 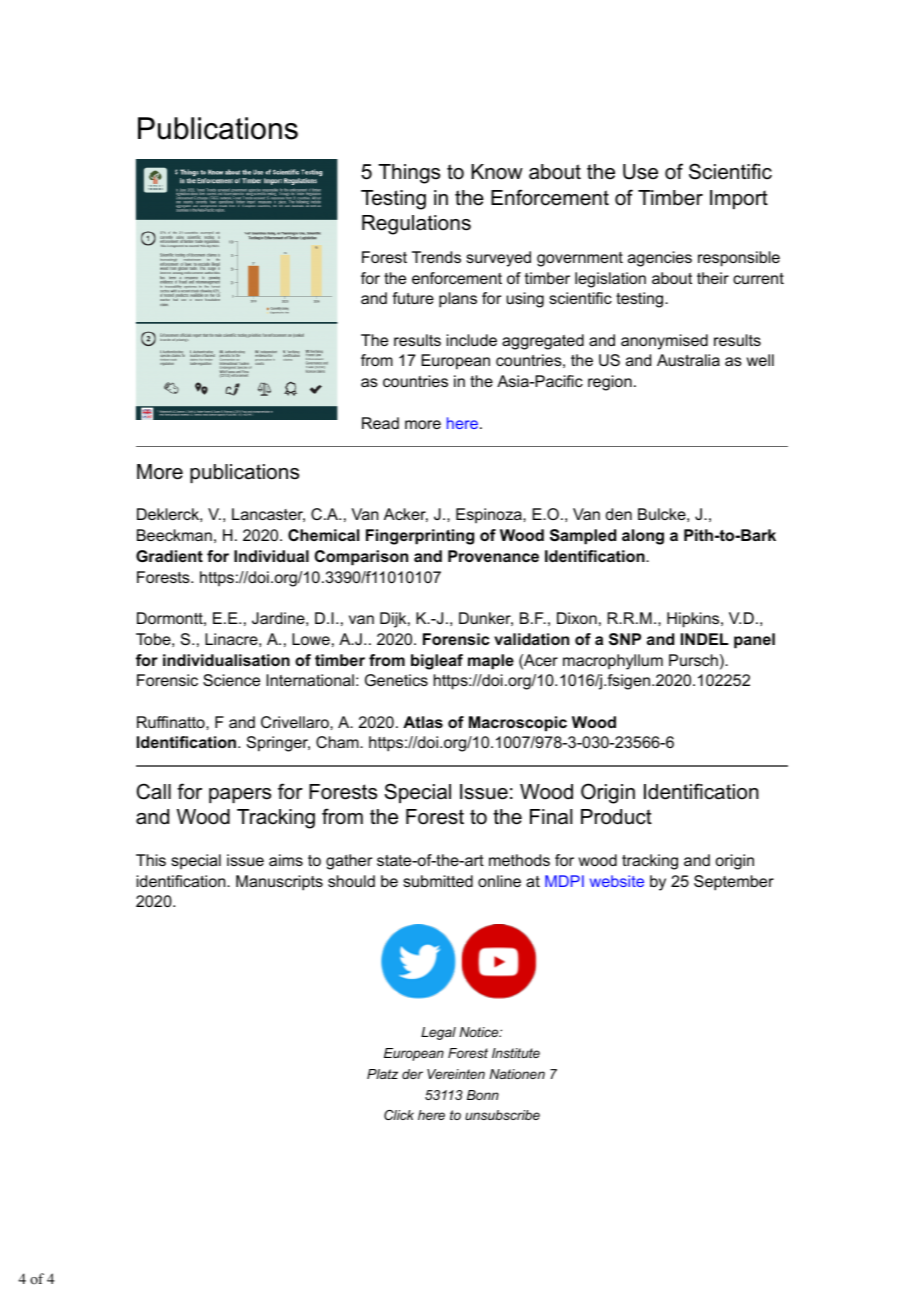 What do you see at coordinates (483, 1095) in the screenshot?
I see `Bonn` at bounding box center [483, 1095].
